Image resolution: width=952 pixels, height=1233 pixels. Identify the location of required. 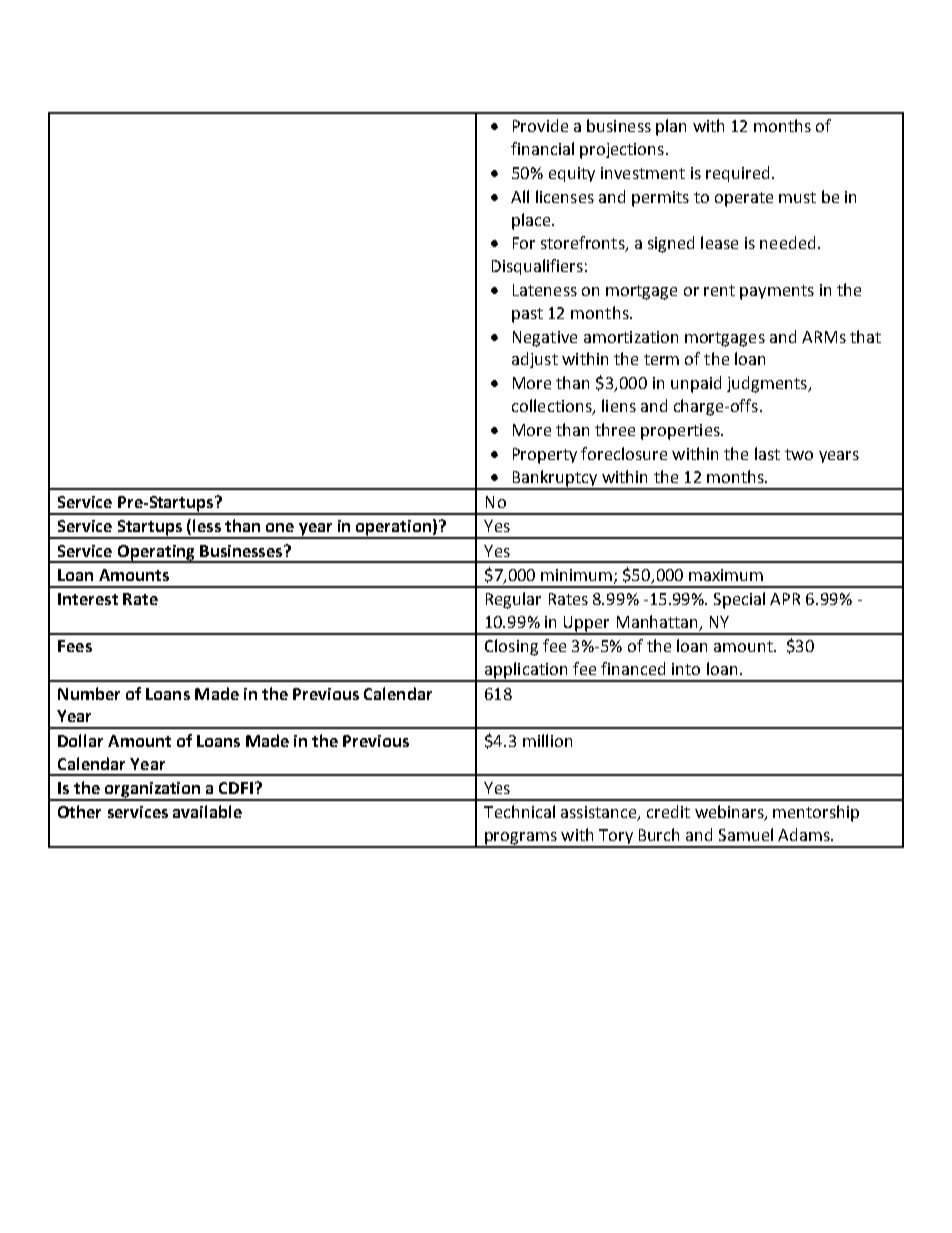
(737, 174).
